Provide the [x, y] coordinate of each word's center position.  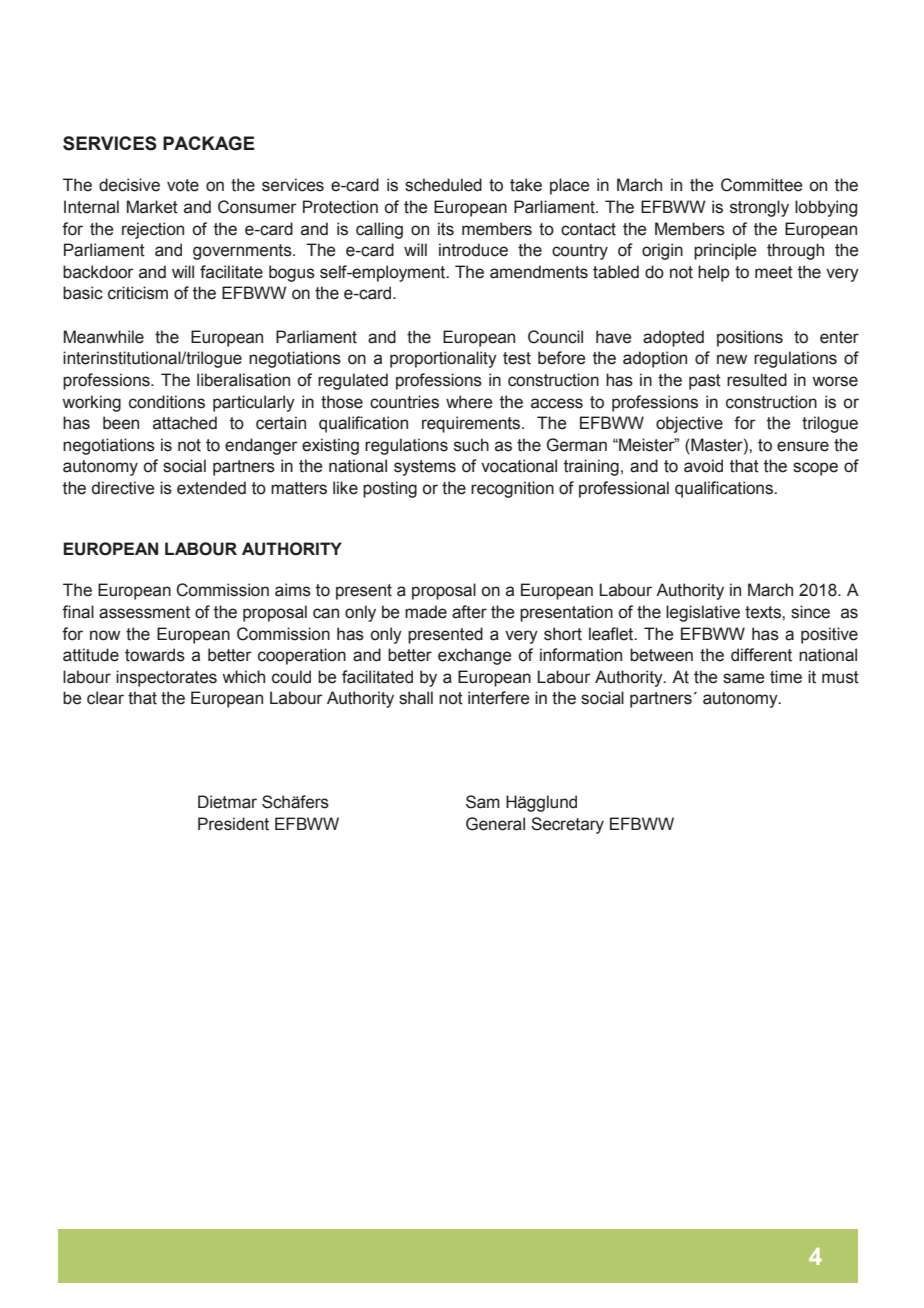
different [761, 655]
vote [183, 185]
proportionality [443, 359]
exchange [474, 656]
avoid [703, 466]
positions [750, 338]
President [233, 824]
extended [211, 488]
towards [155, 655]
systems [425, 468]
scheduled [443, 185]
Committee [761, 185]
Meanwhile [104, 337]
